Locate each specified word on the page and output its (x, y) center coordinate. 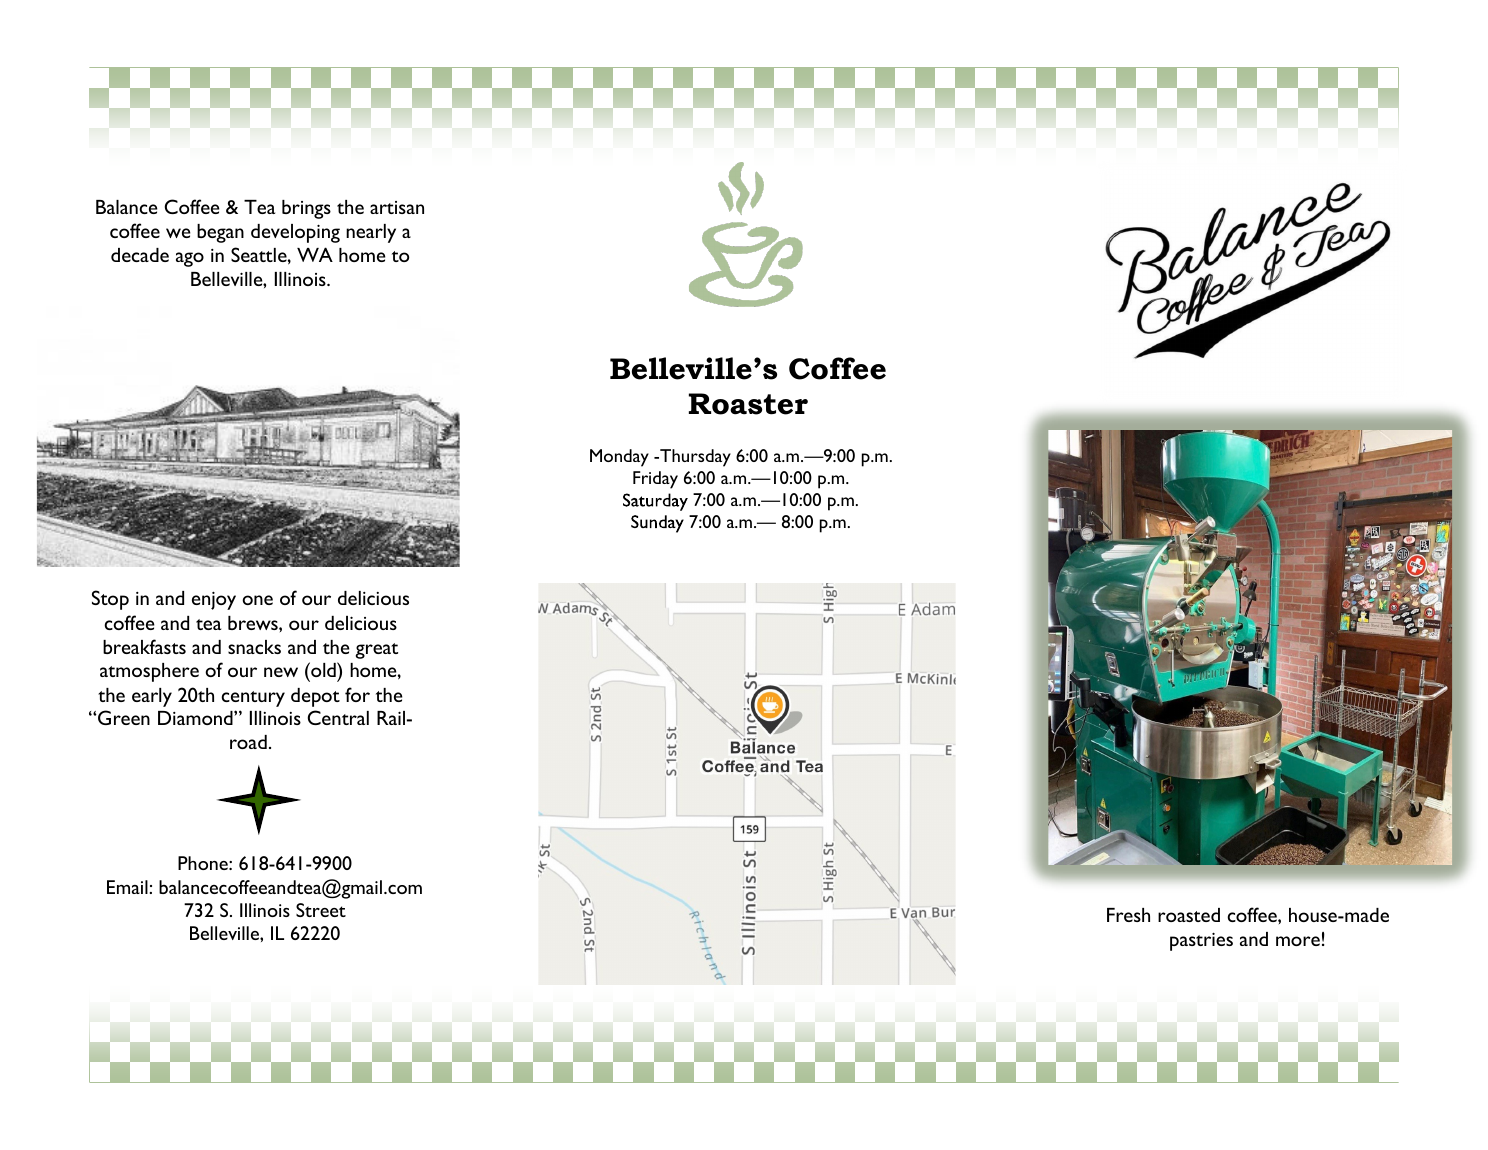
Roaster (748, 404)
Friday (655, 480)
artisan (397, 207)
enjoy (214, 601)
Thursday (694, 458)
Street (321, 910)
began (220, 233)
